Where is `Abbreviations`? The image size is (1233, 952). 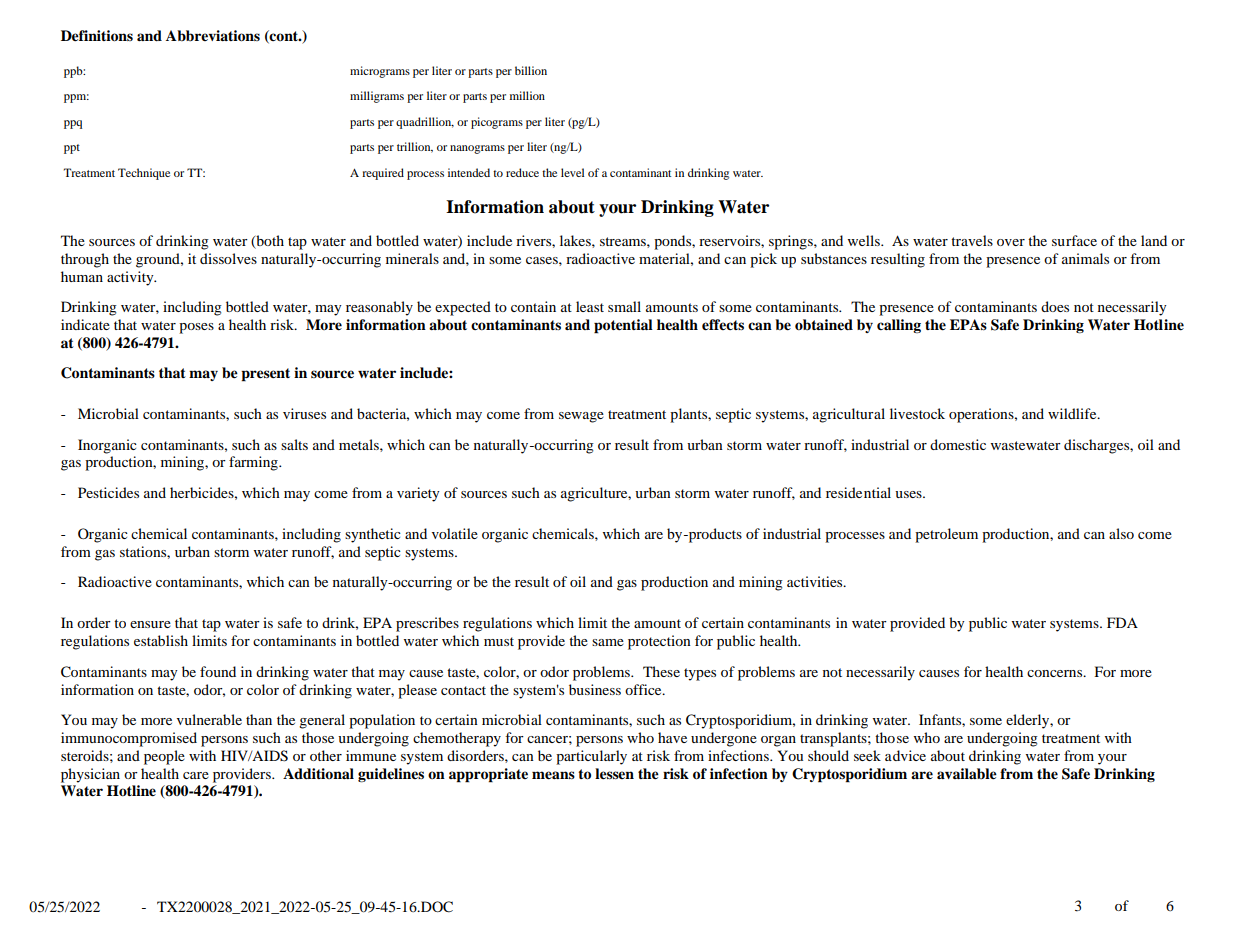
Abbreviations is located at coordinates (213, 36).
